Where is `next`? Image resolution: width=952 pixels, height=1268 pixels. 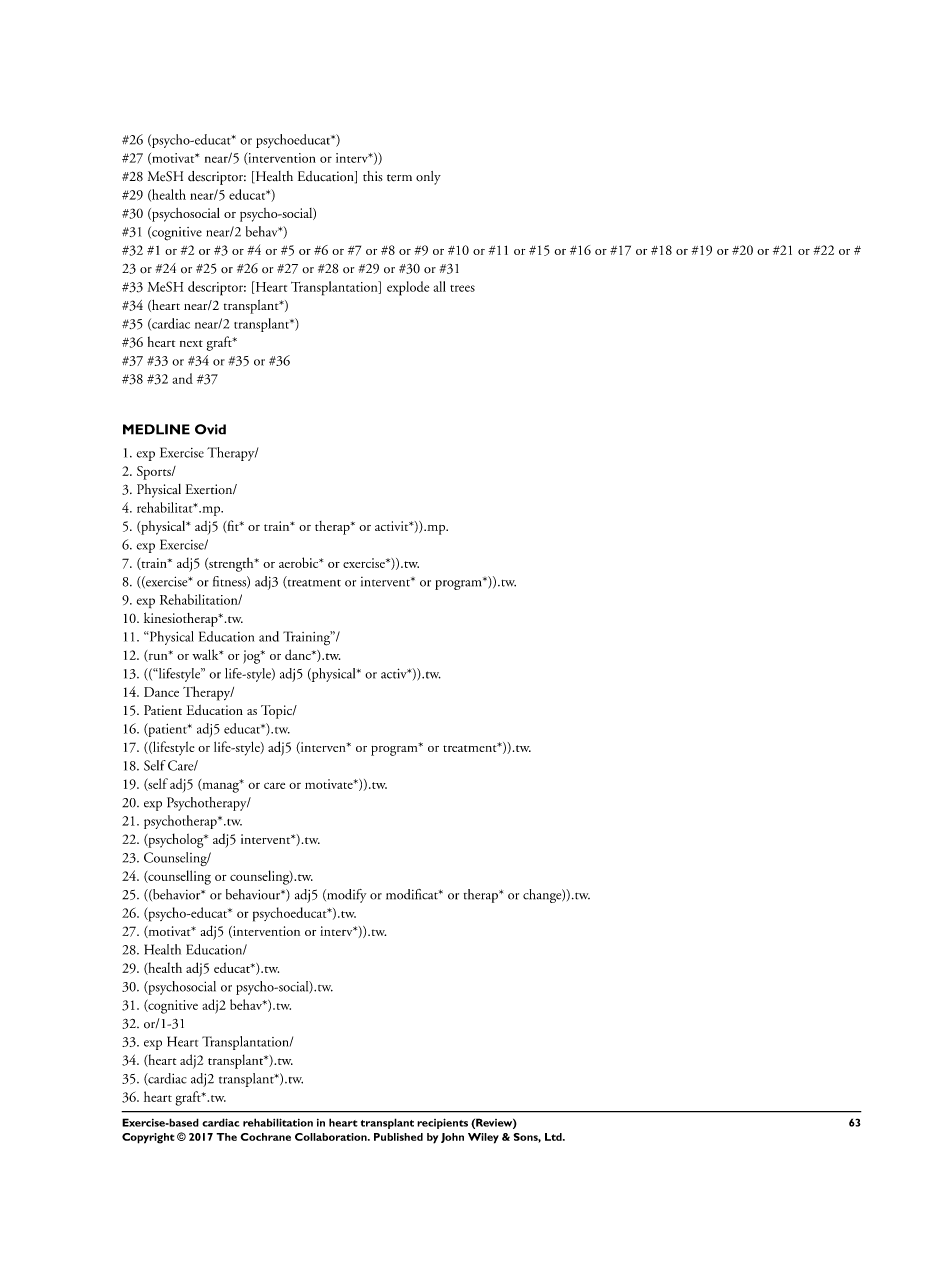
next is located at coordinates (191, 343).
